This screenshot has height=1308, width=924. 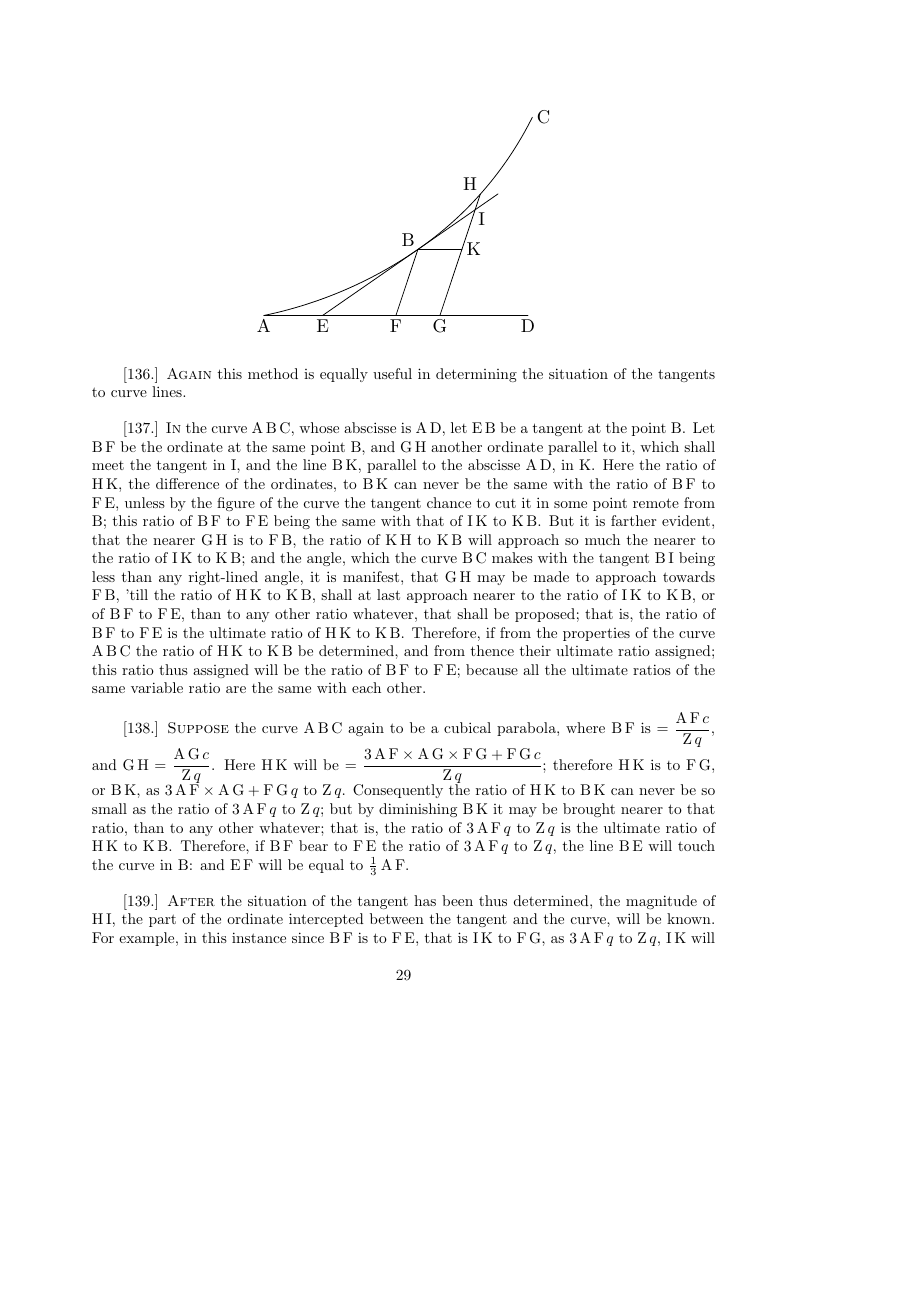 What do you see at coordinates (476, 375) in the screenshot?
I see `determining` at bounding box center [476, 375].
